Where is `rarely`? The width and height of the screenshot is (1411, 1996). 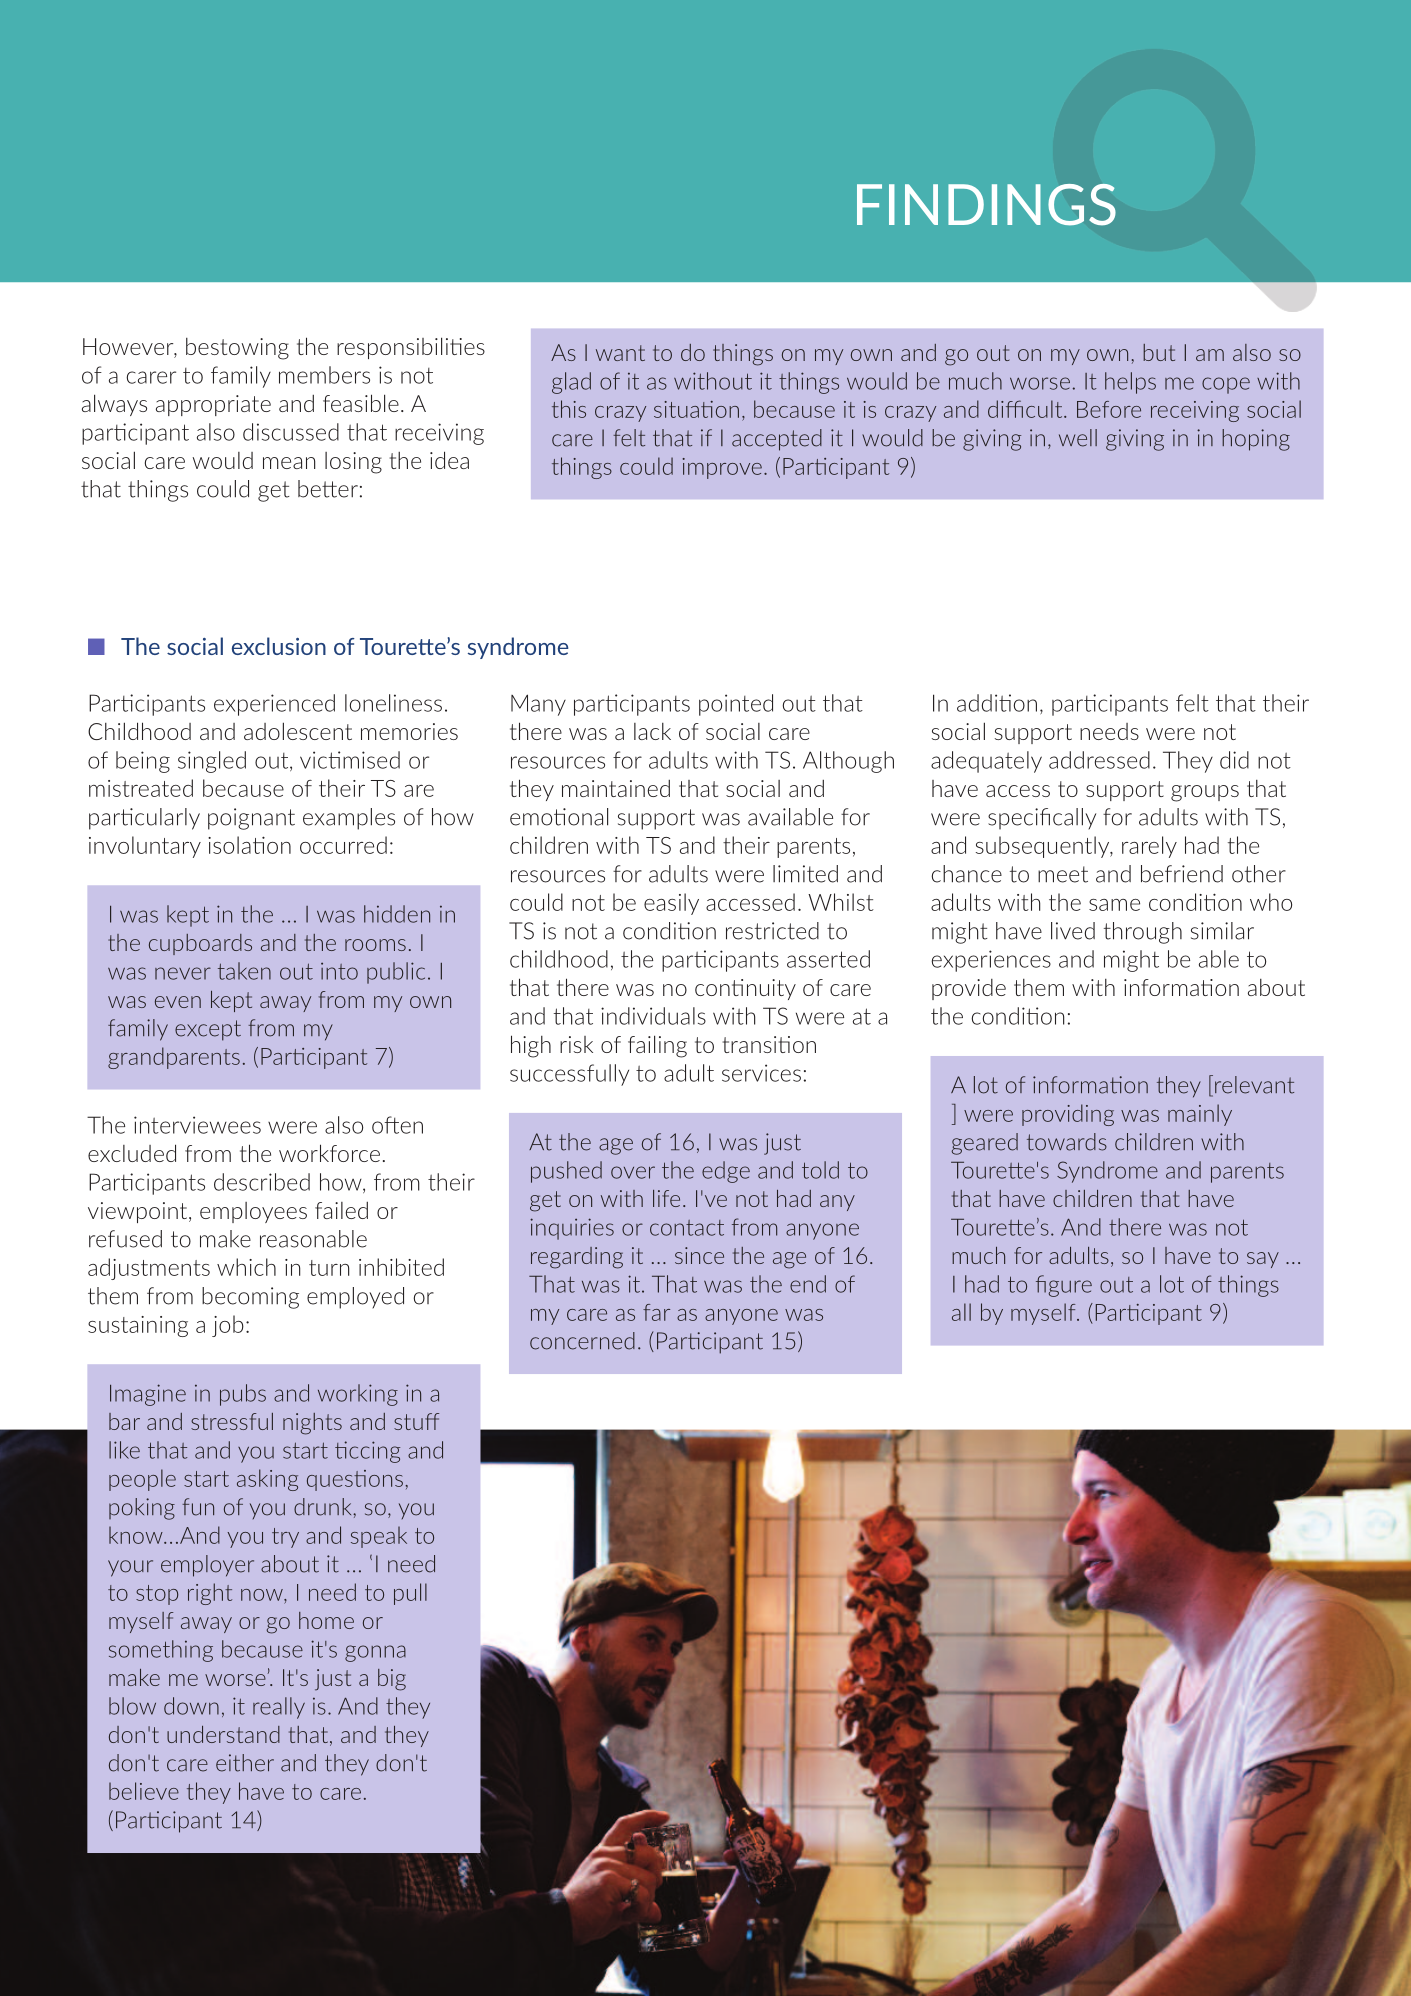
rarely is located at coordinates (1149, 847).
